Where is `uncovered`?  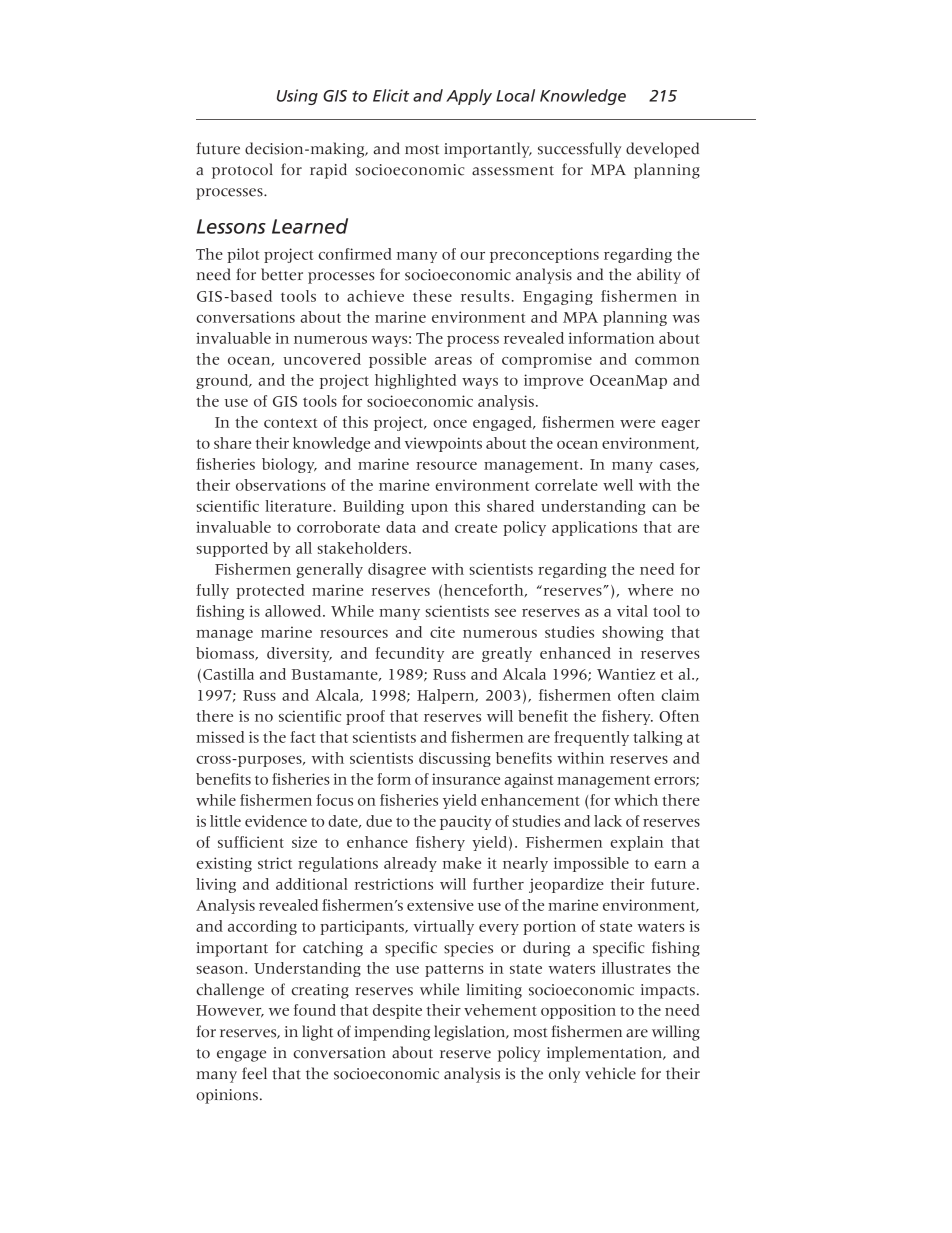
uncovered is located at coordinates (322, 359).
